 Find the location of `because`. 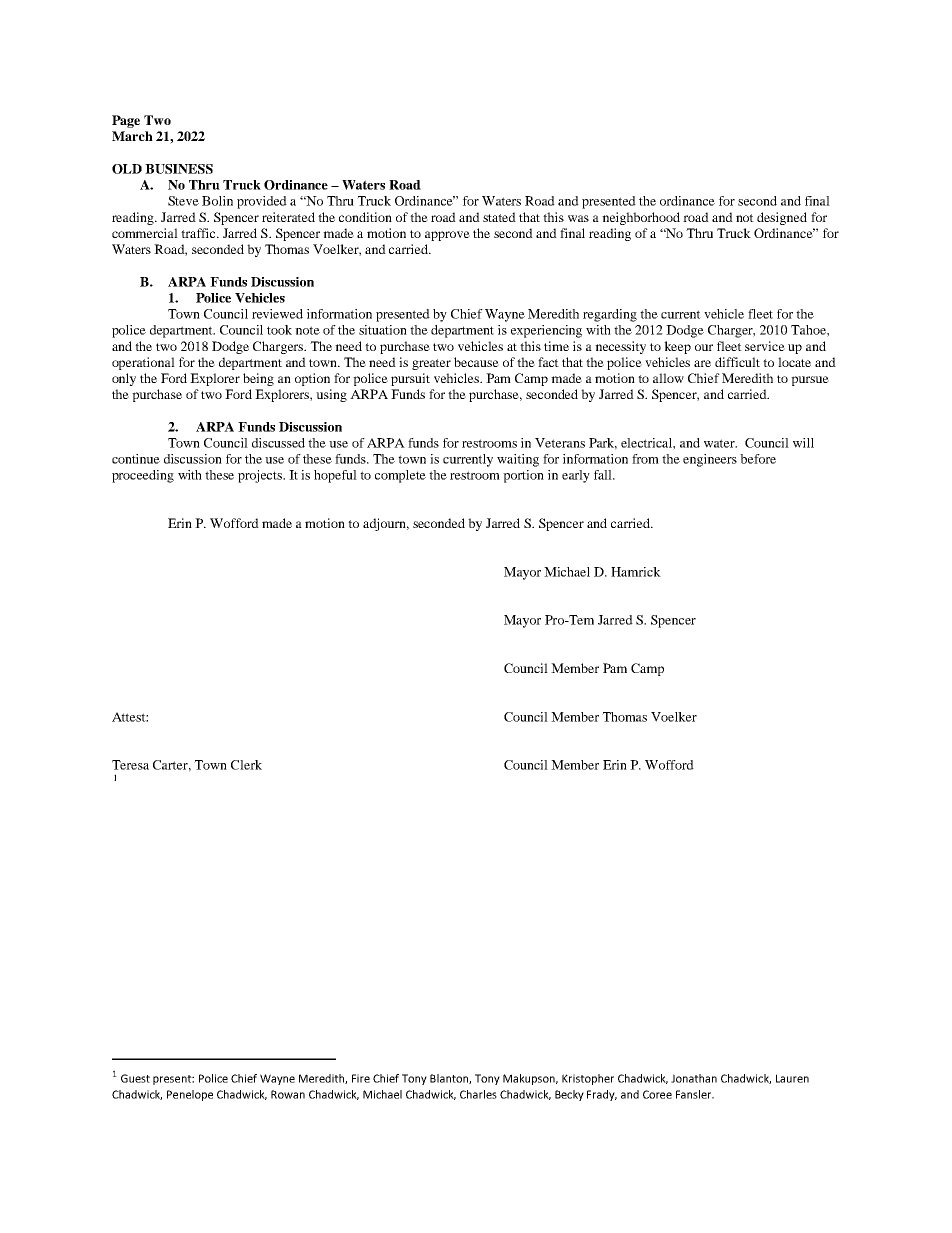

because is located at coordinates (476, 362).
